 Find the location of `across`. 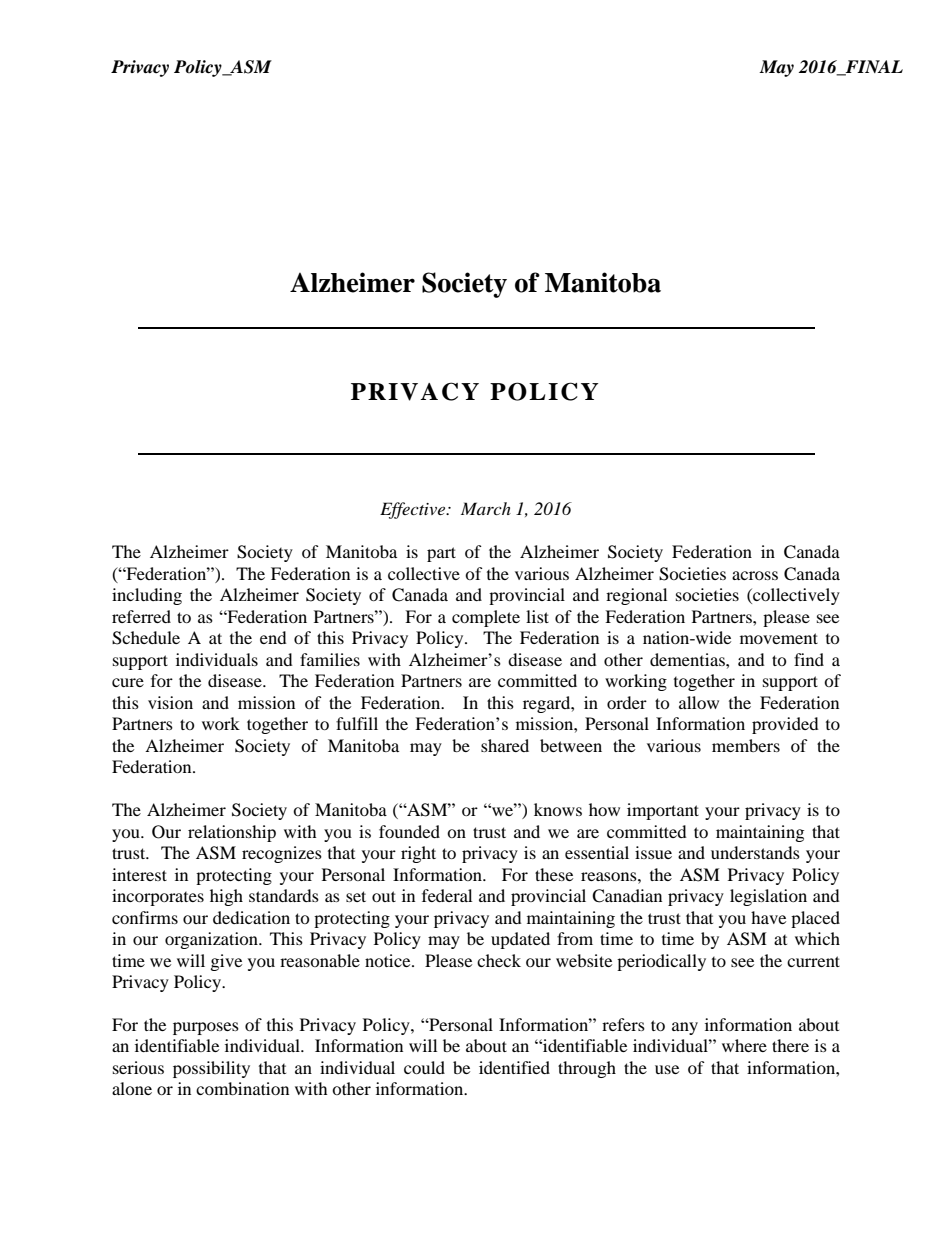

across is located at coordinates (755, 575).
